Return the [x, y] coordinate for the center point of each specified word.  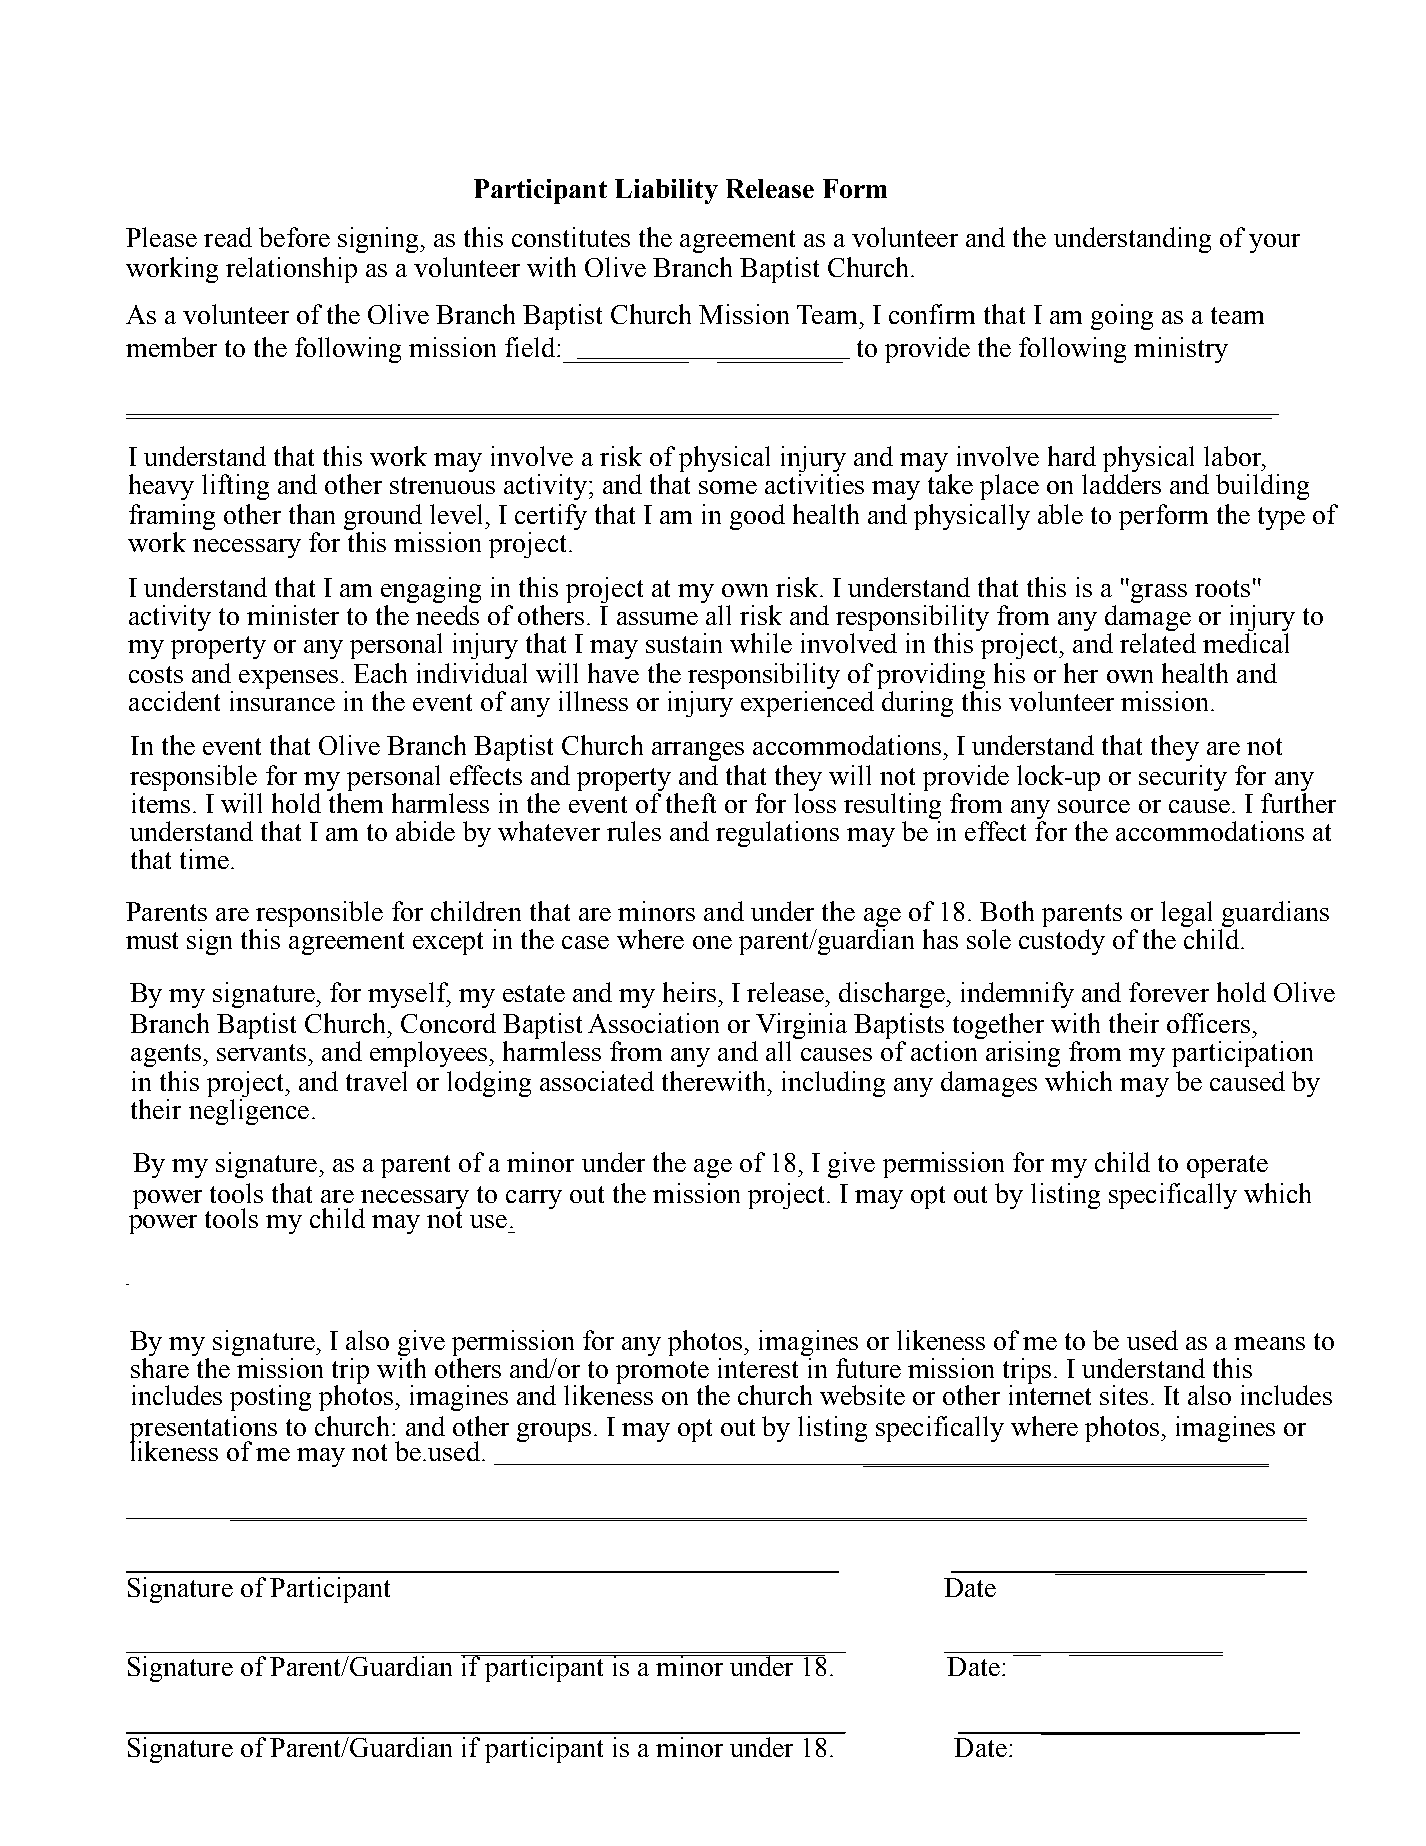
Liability [666, 191]
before [294, 237]
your [1274, 243]
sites [1124, 1395]
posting [270, 1398]
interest [758, 1368]
